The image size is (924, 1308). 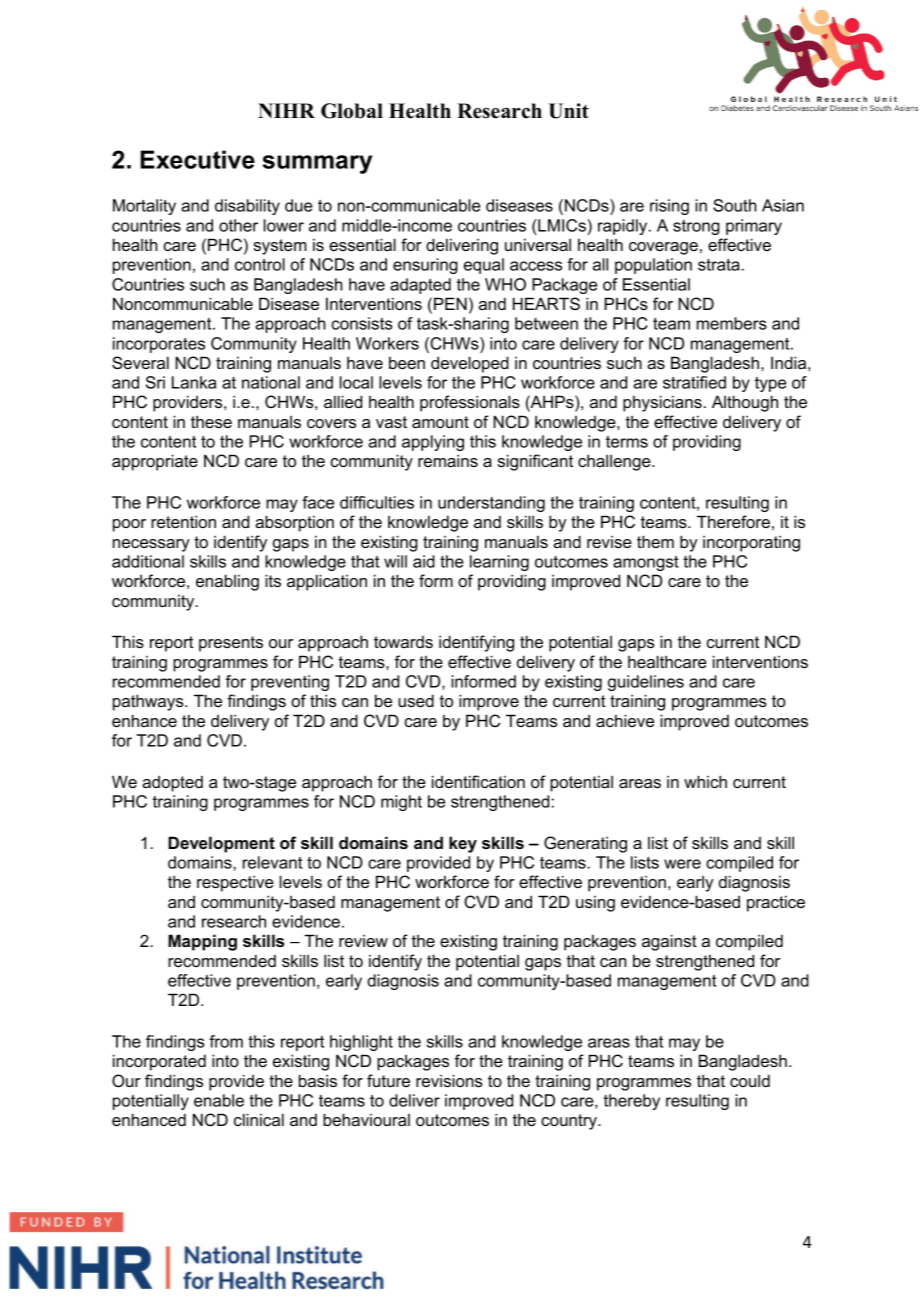 What do you see at coordinates (219, 1100) in the image?
I see `enable` at bounding box center [219, 1100].
